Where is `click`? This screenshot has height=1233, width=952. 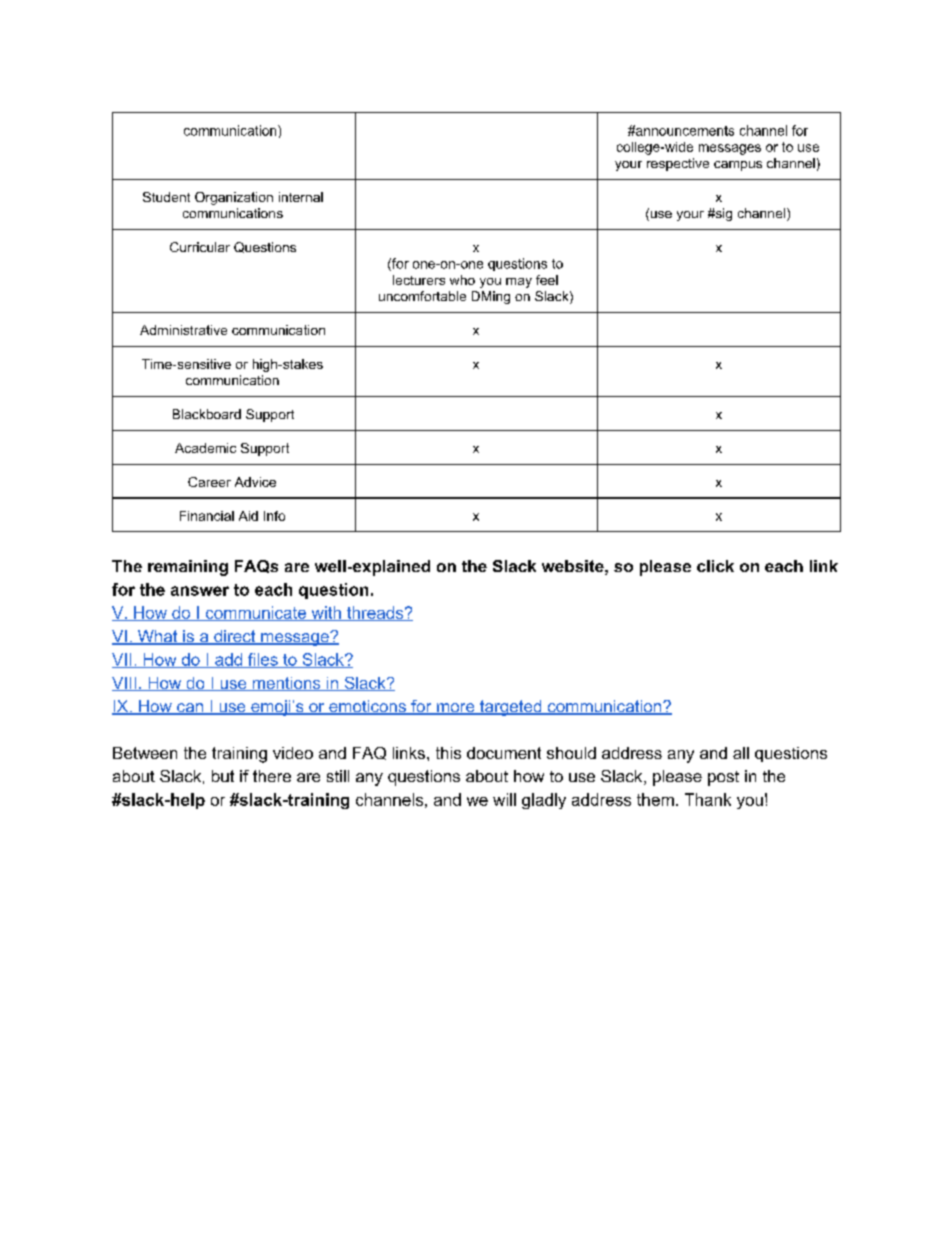
click is located at coordinates (715, 566).
